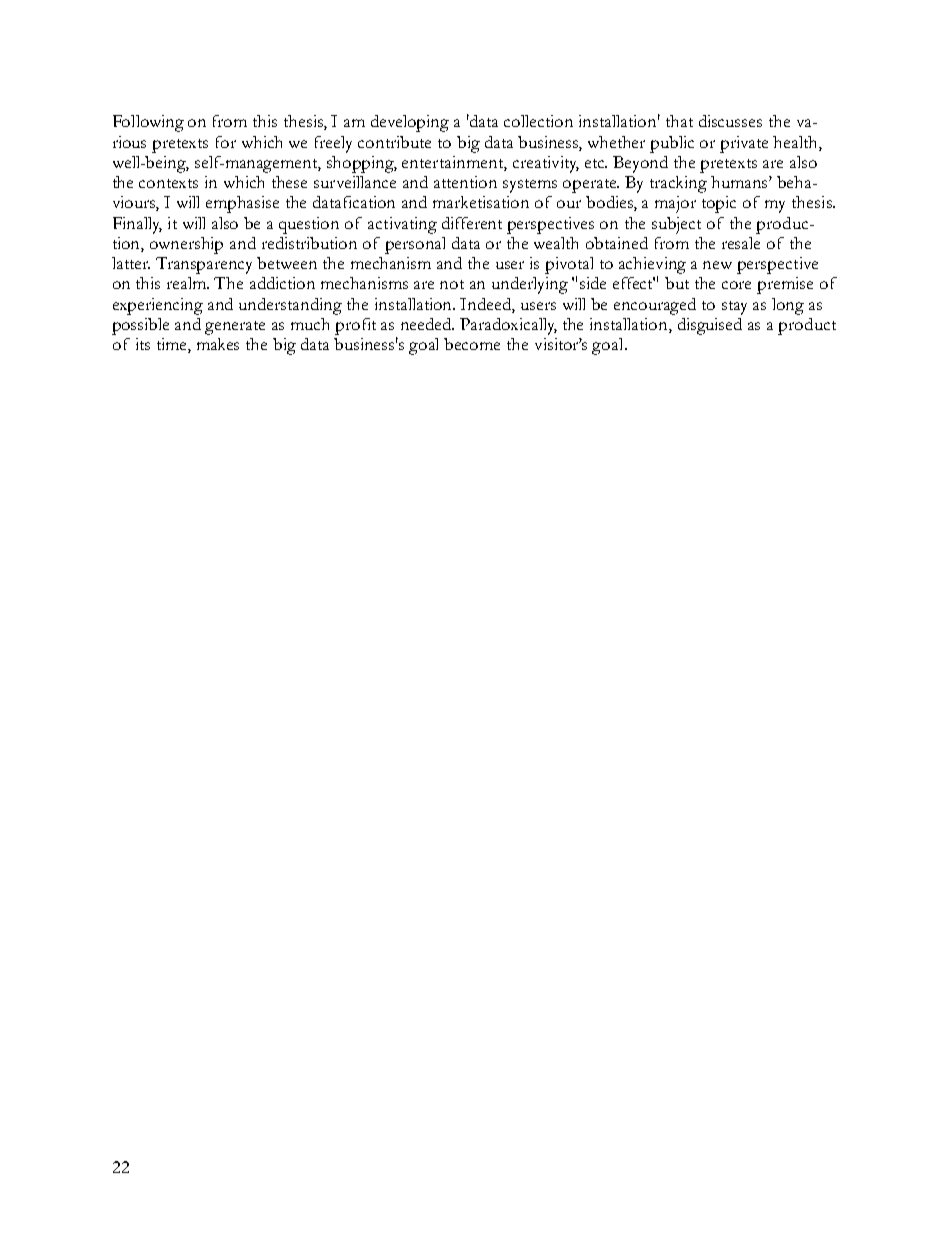  Describe the element at coordinates (472, 223) in the screenshot. I see `different` at that location.
